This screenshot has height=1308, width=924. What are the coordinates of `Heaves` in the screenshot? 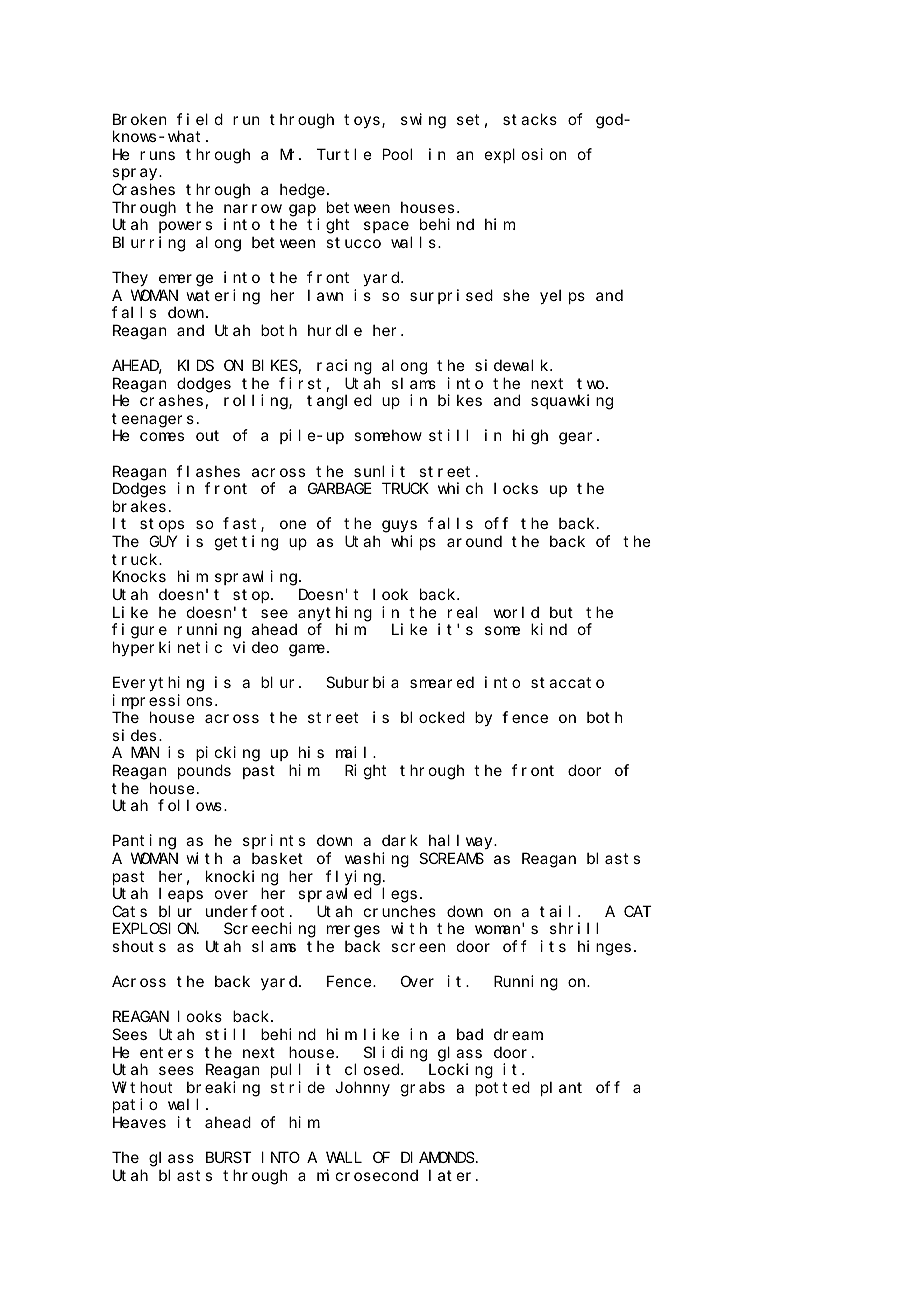 It's located at (139, 1123).
